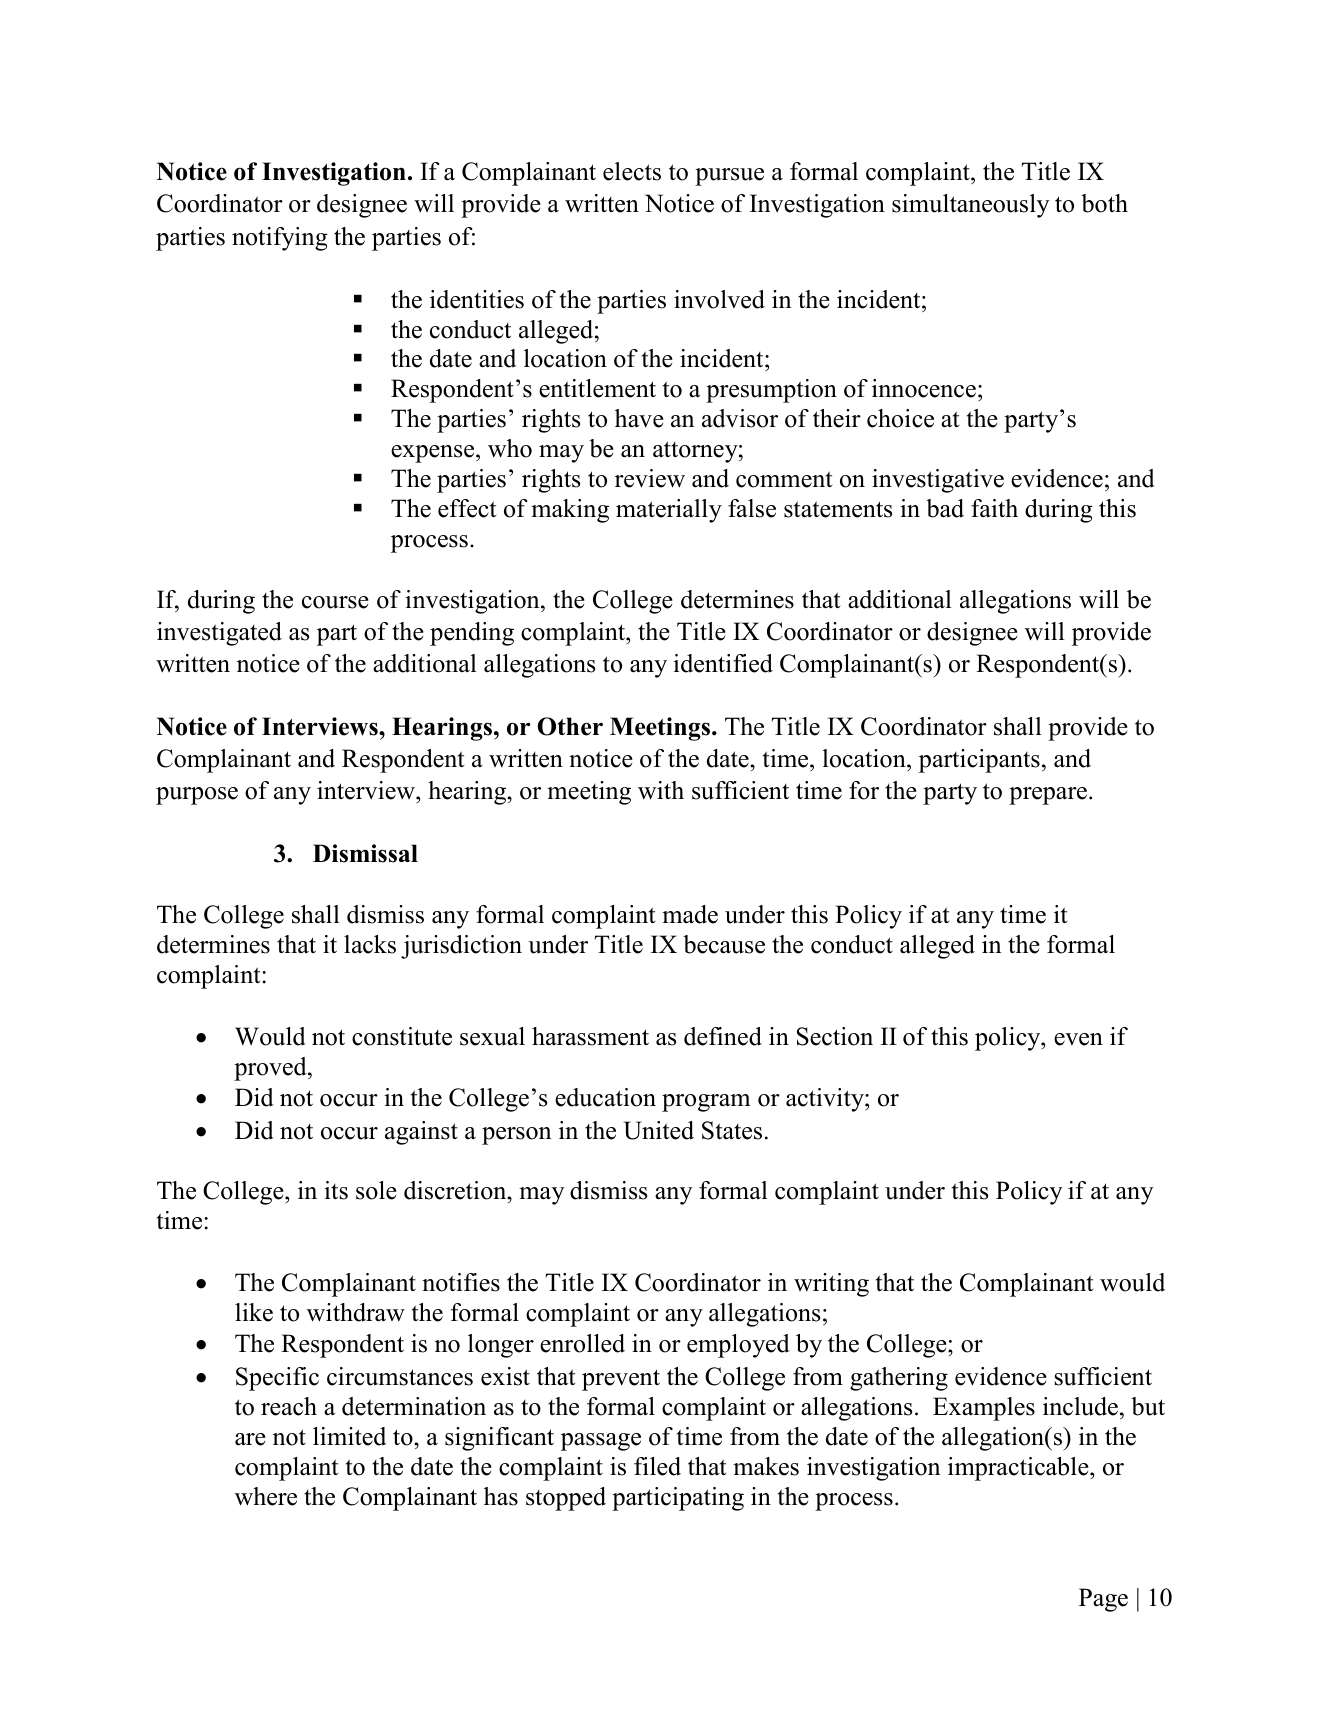  What do you see at coordinates (266, 1496) in the screenshot?
I see `where` at bounding box center [266, 1496].
